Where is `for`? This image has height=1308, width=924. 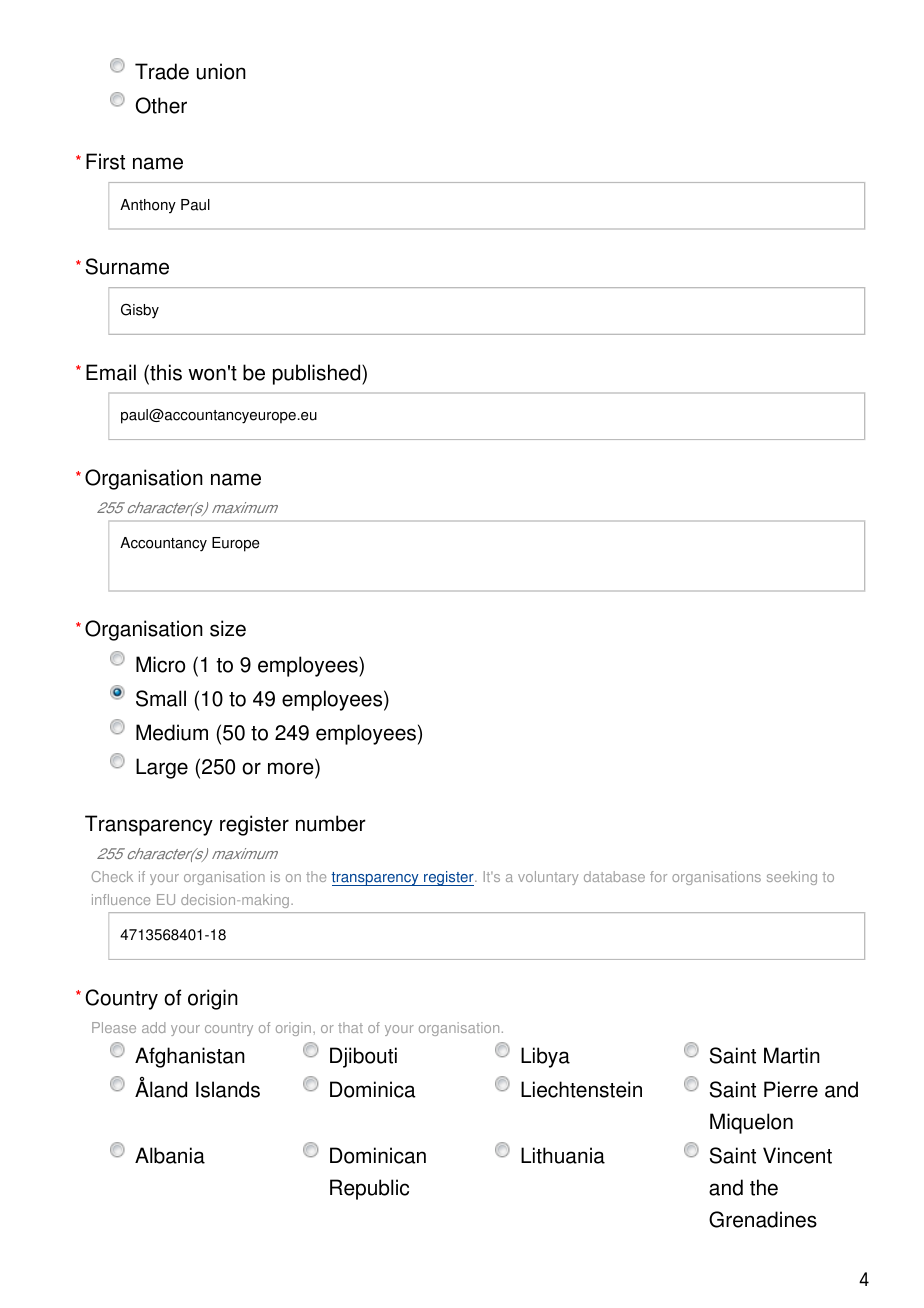
for is located at coordinates (658, 876).
